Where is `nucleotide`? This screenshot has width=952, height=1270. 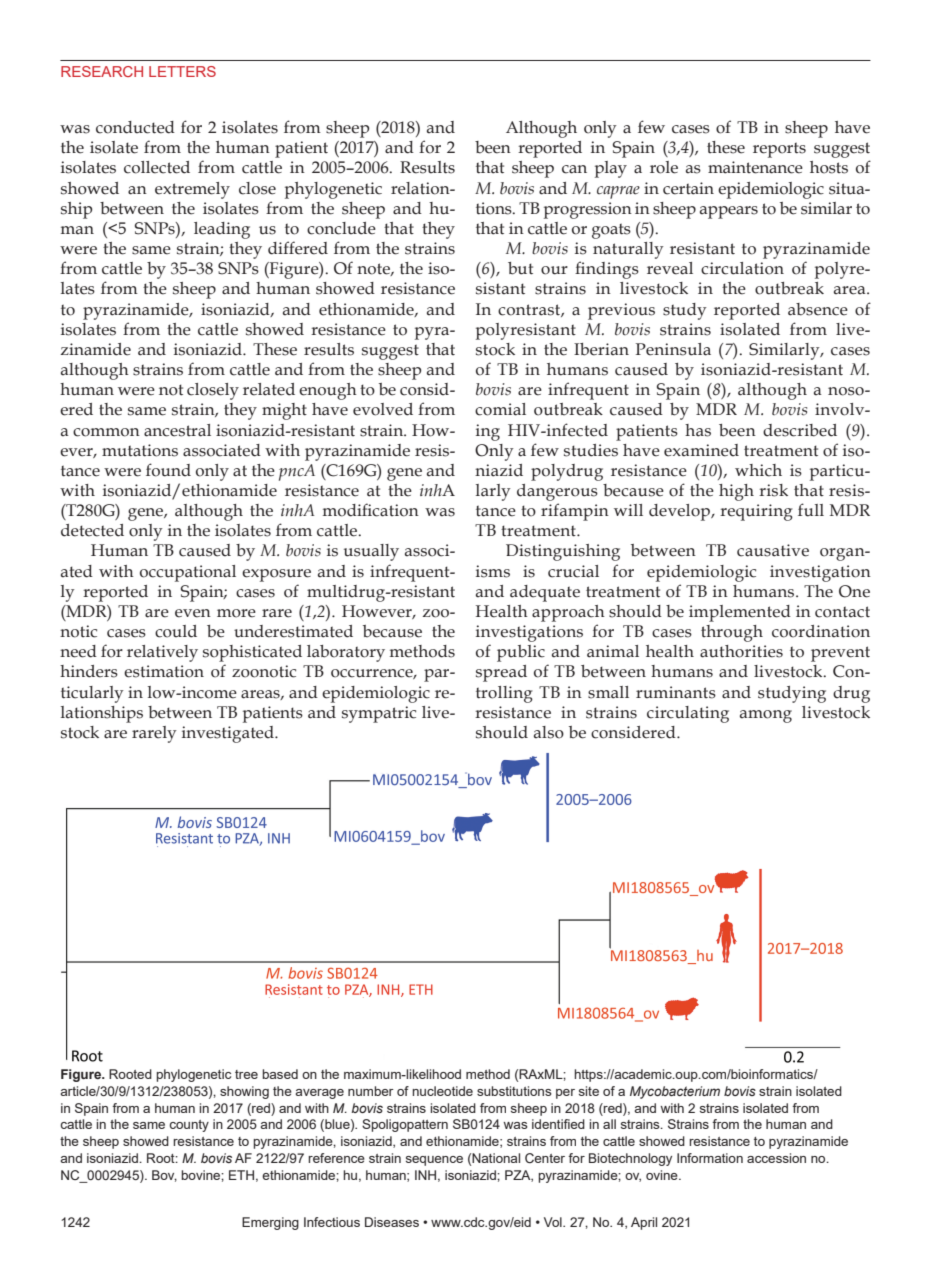 nucleotide is located at coordinates (442, 1091).
